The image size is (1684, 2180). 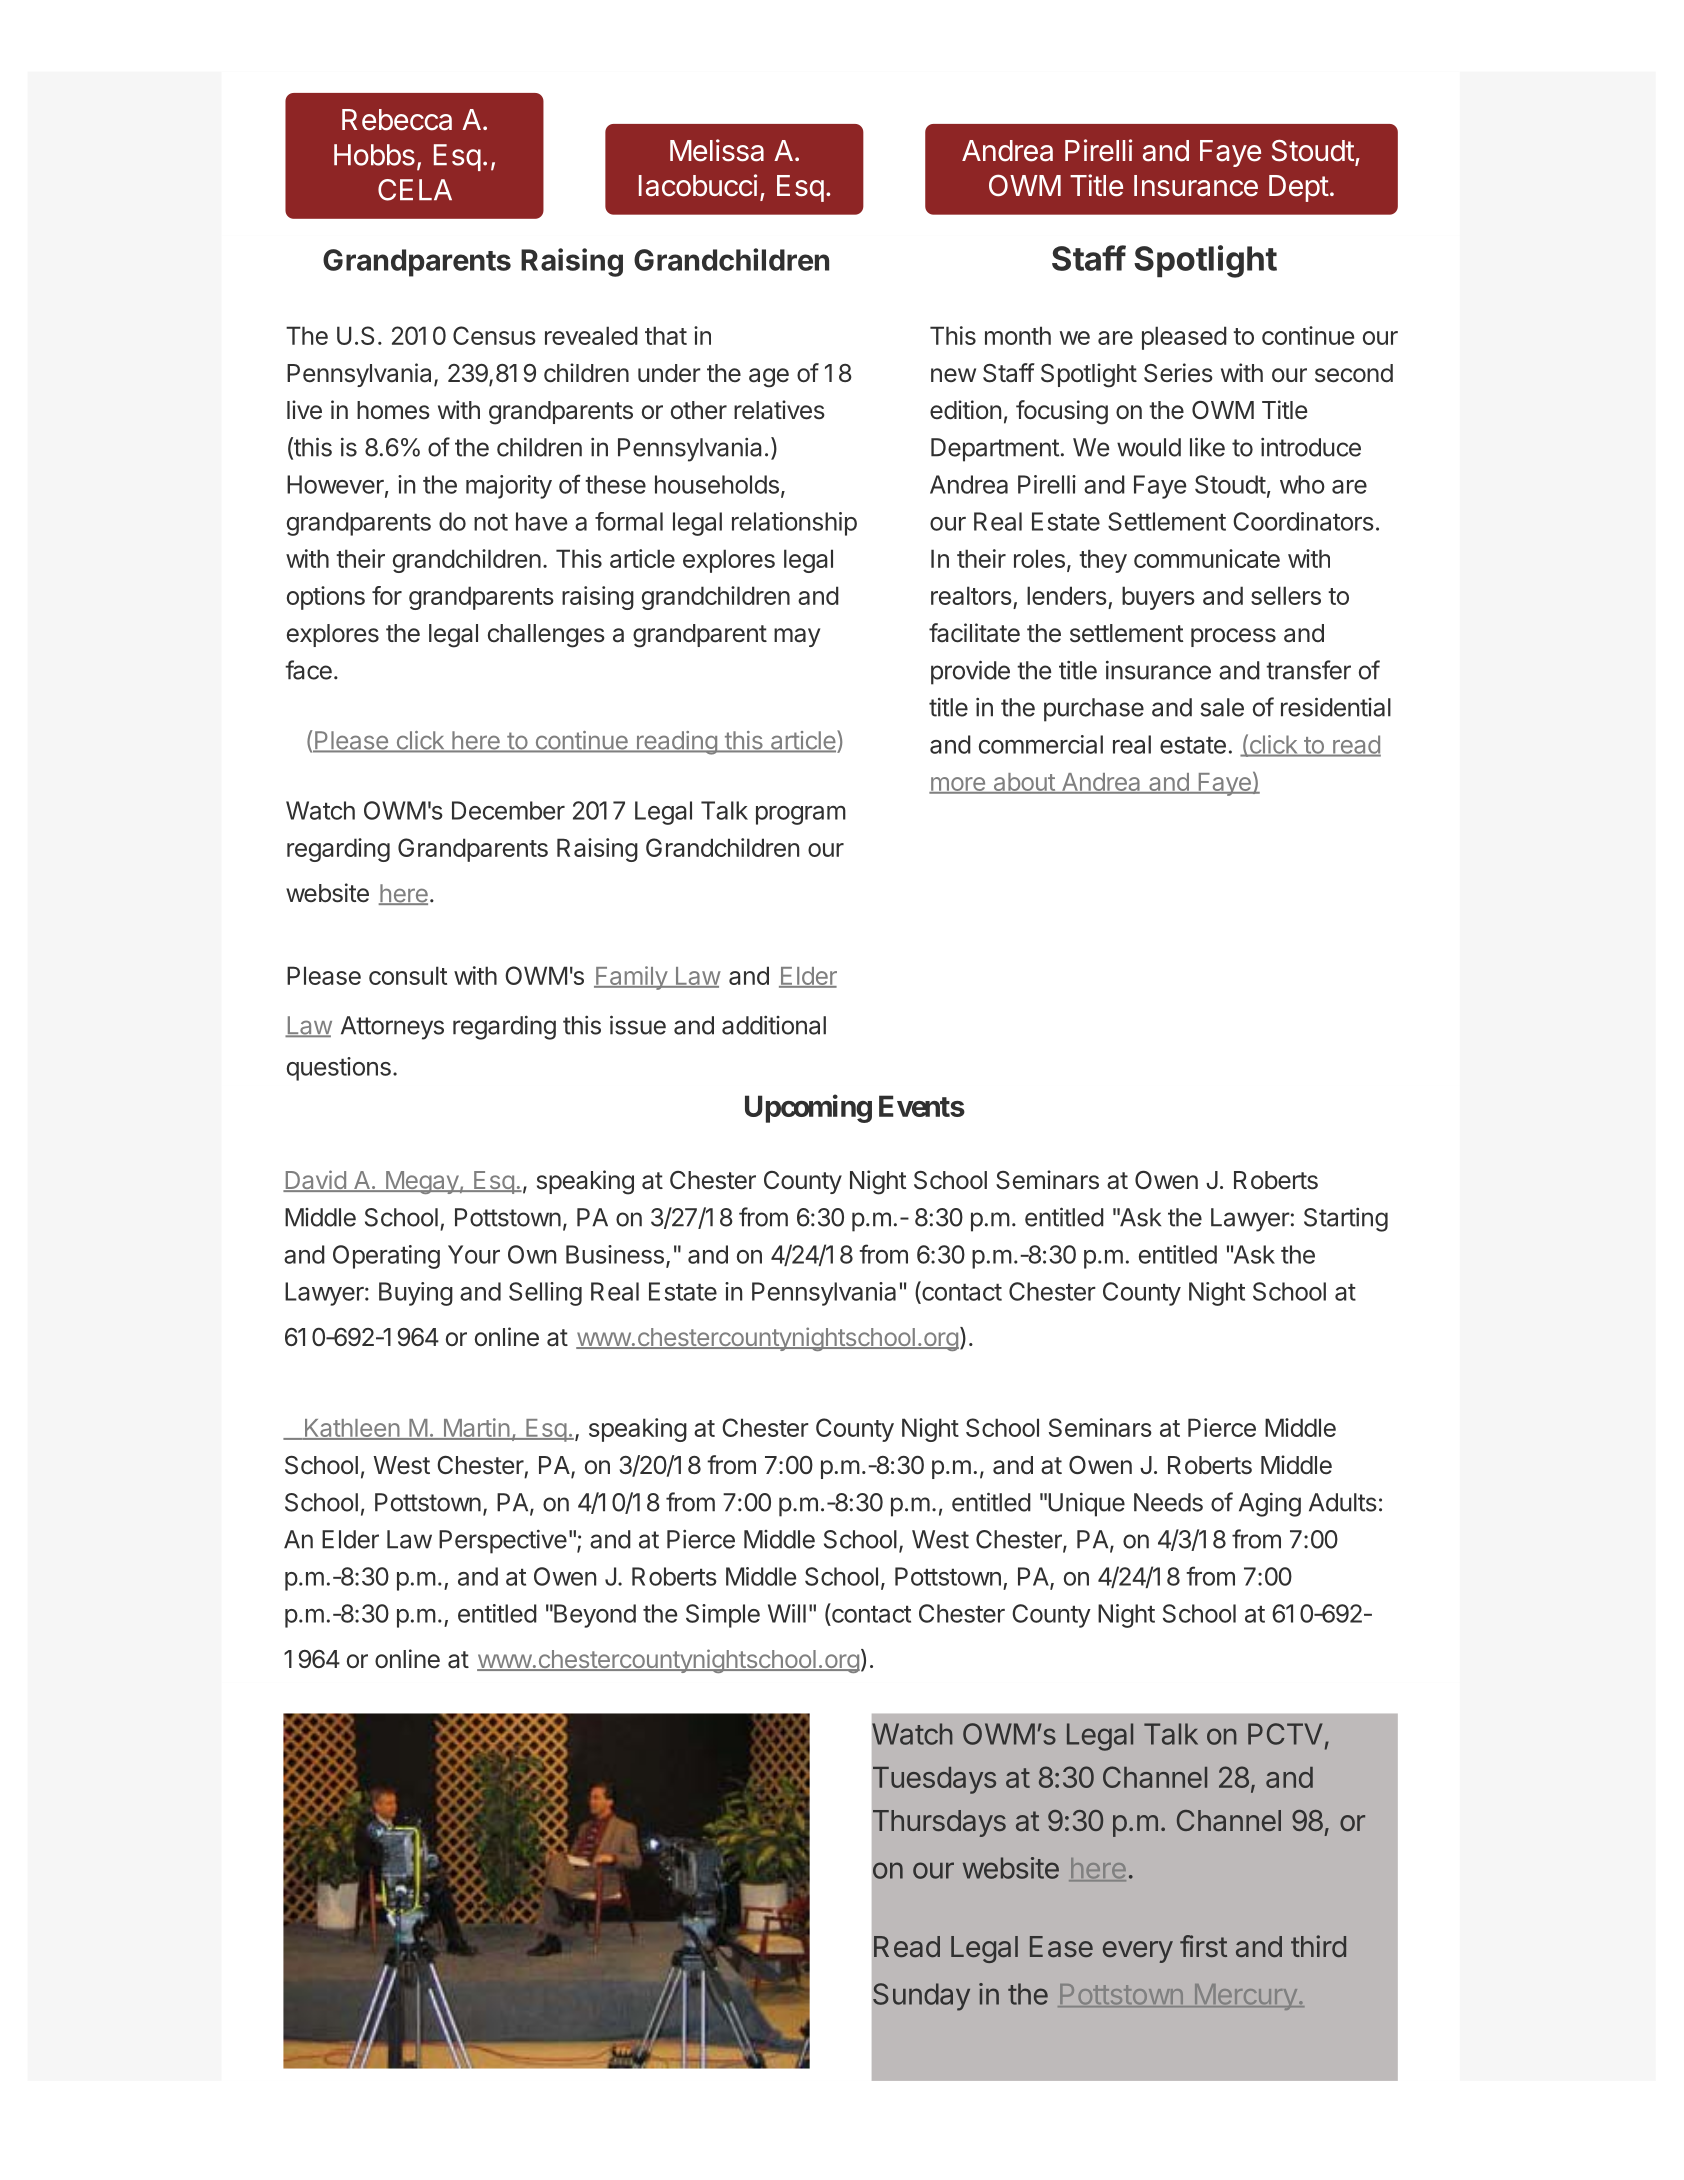 I want to click on Perspective, so click(x=503, y=1541).
